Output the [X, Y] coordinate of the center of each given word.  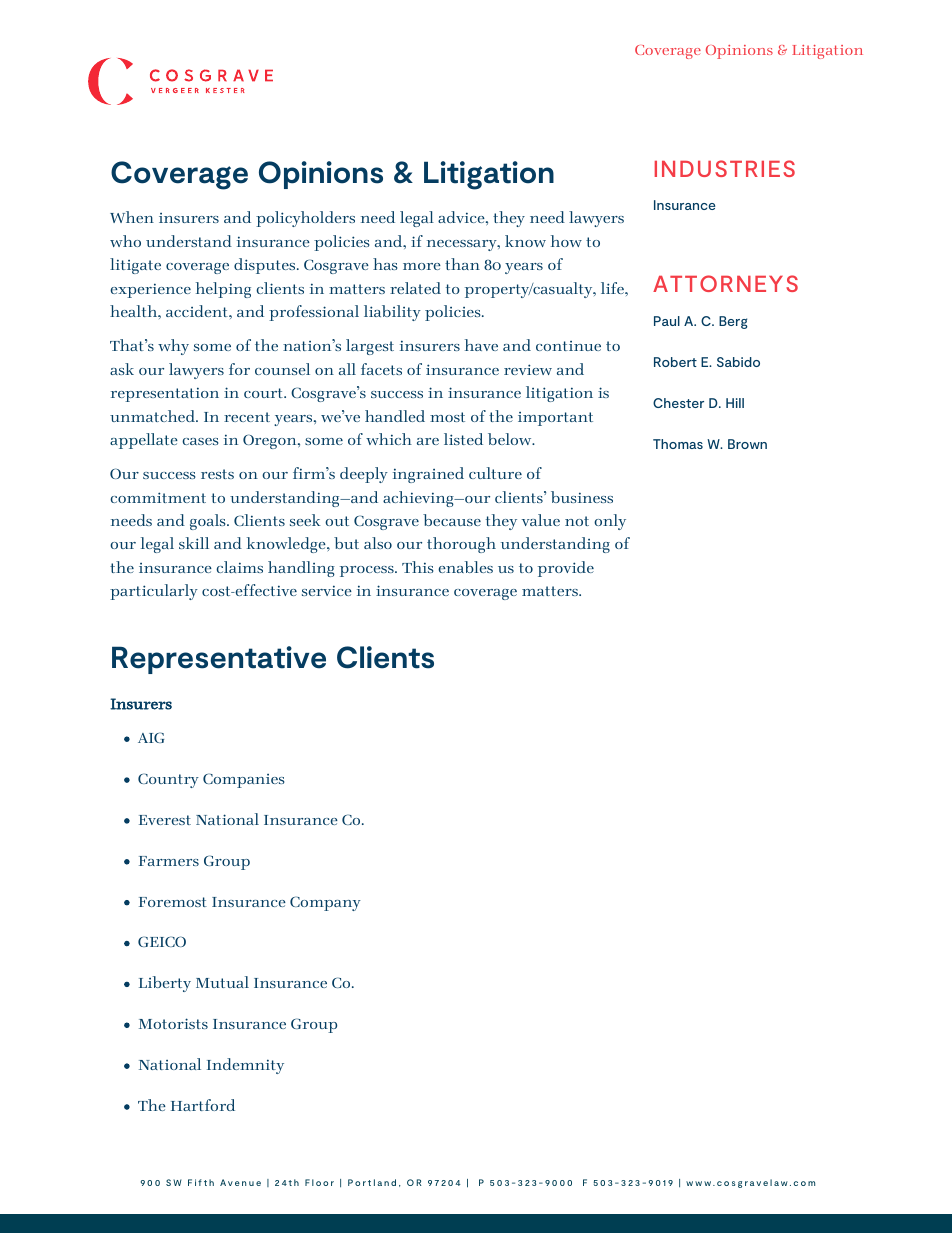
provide [566, 569]
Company [325, 903]
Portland [372, 1182]
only [610, 522]
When [132, 217]
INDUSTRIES [725, 168]
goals [209, 522]
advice [462, 217]
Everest [165, 820]
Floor [319, 1182]
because [452, 520]
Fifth [201, 1182]
